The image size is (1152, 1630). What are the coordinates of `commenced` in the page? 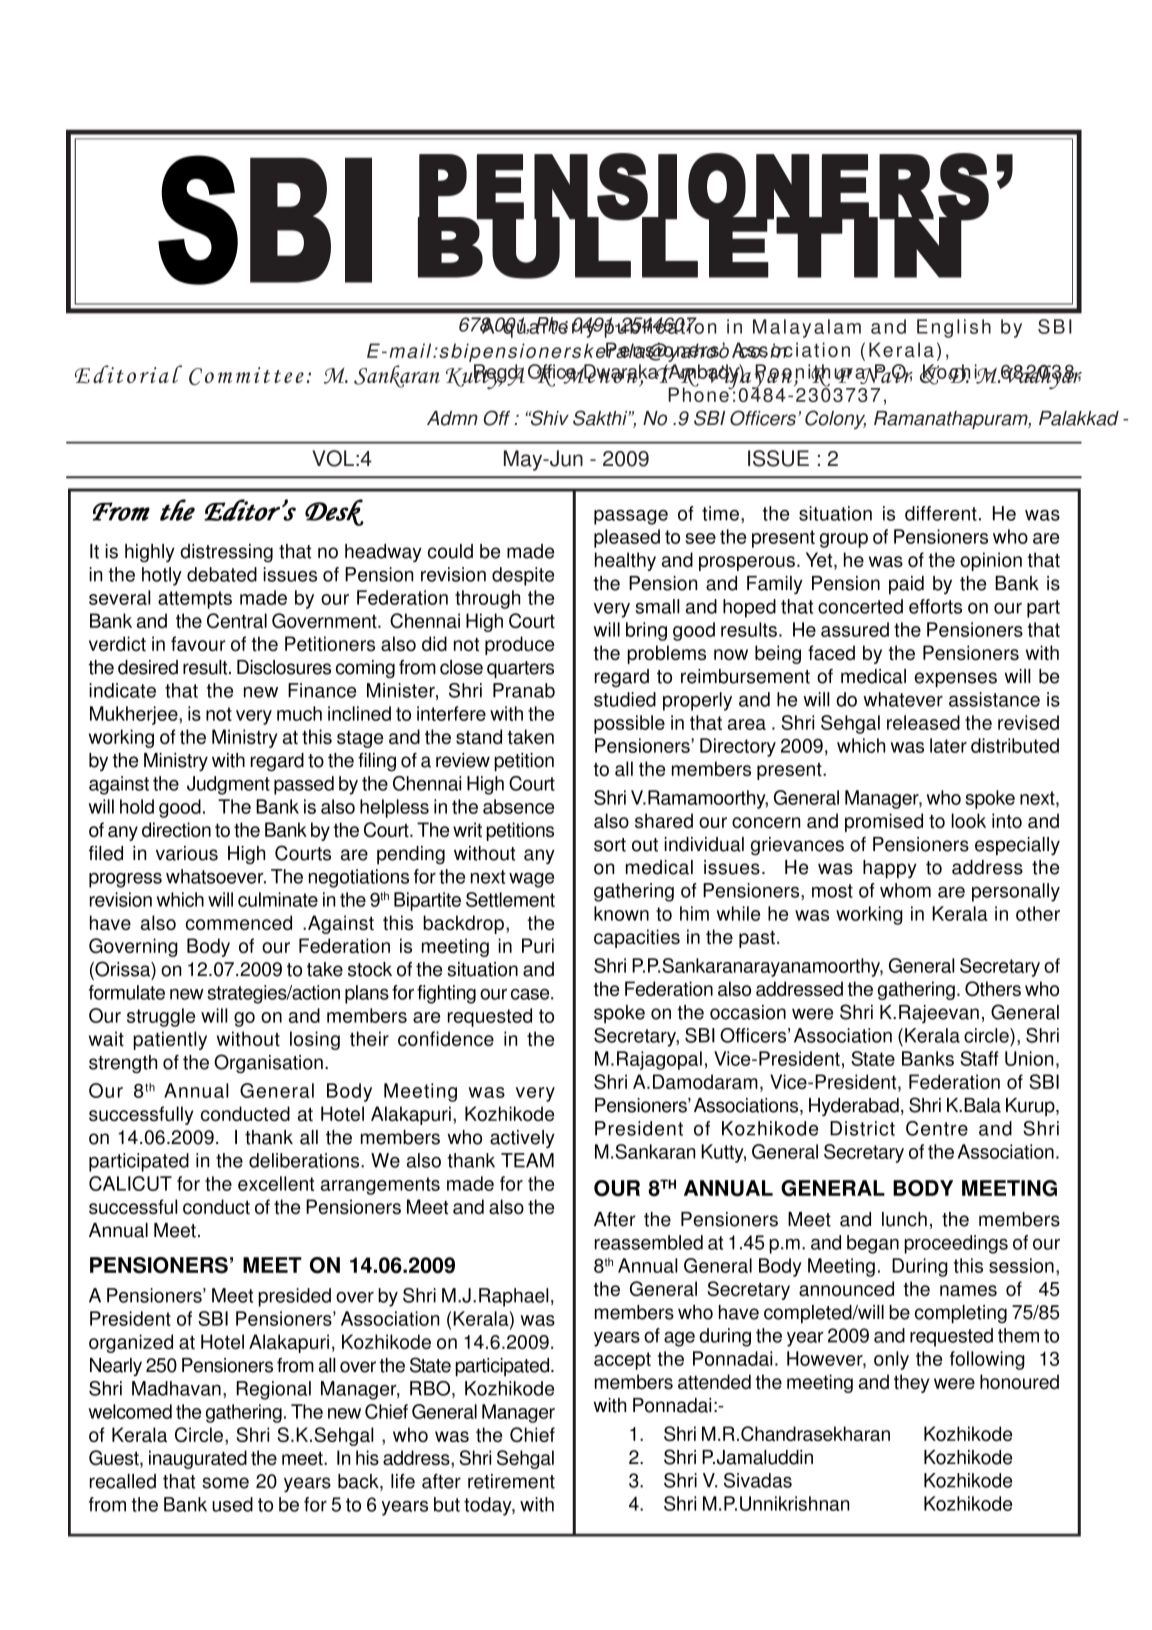 It's located at (239, 922).
